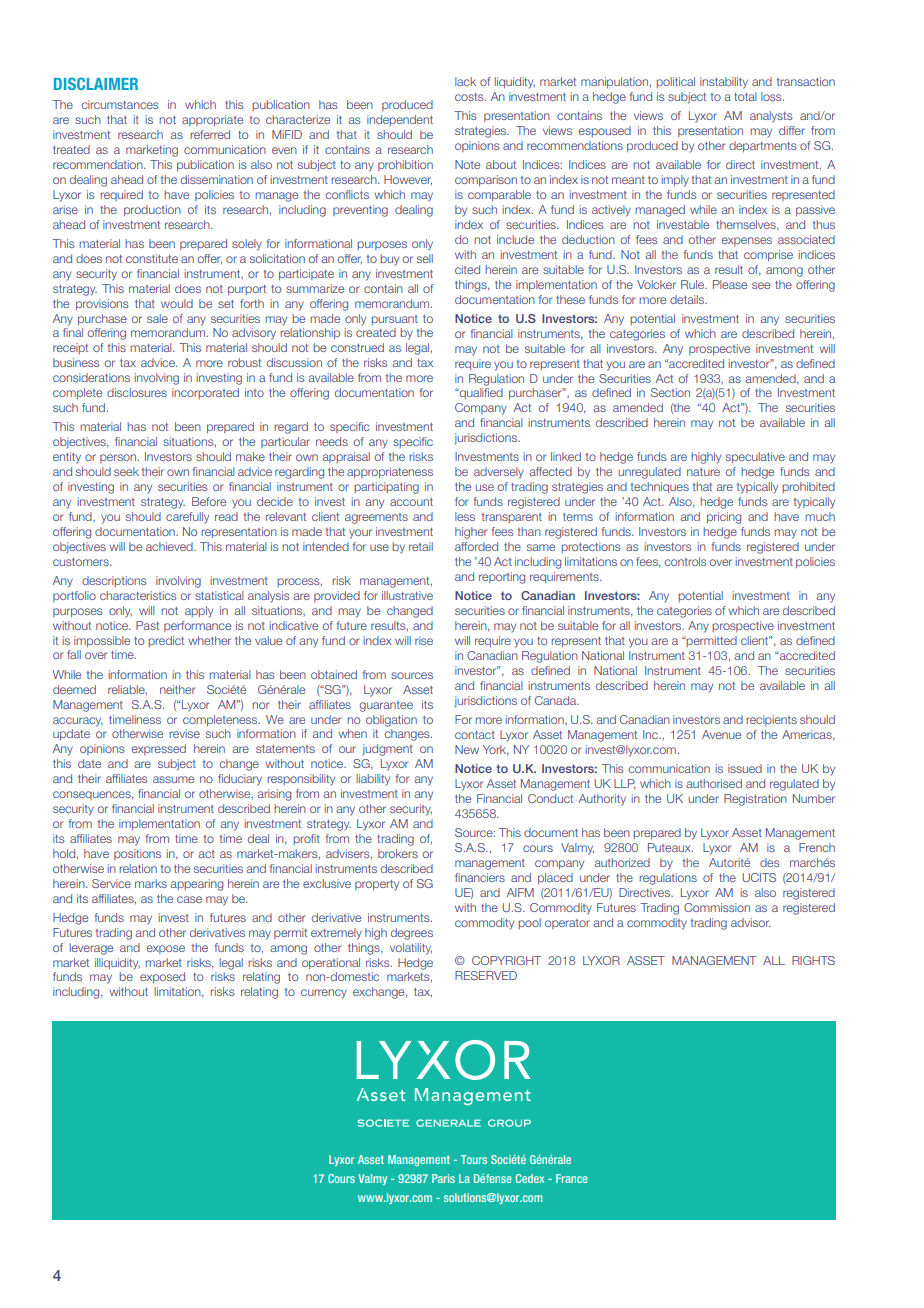  What do you see at coordinates (465, 516) in the screenshot?
I see `less` at bounding box center [465, 516].
